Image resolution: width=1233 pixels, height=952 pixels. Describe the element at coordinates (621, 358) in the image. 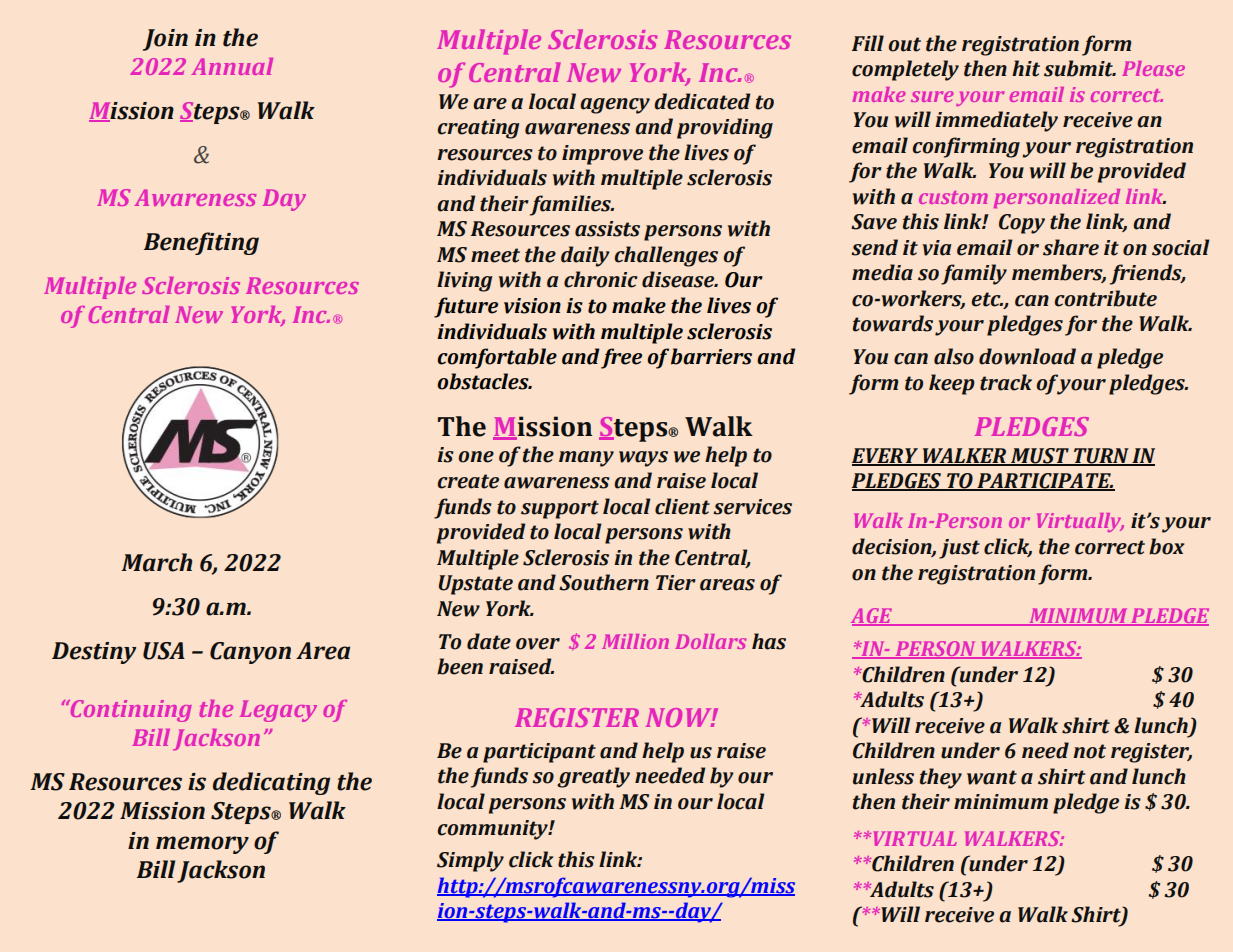

I see `free` at that location.
